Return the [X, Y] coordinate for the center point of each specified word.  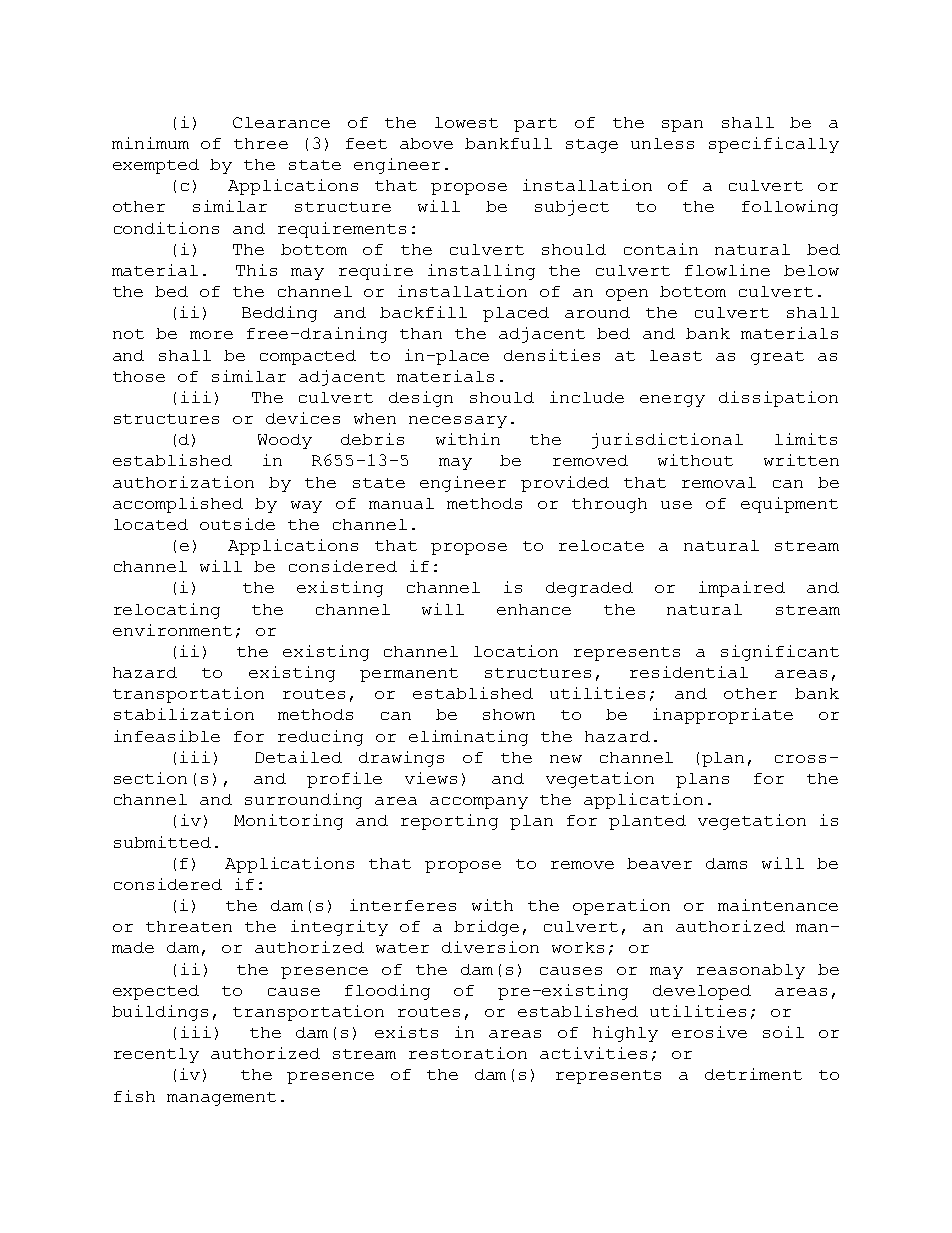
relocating [167, 611]
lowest [466, 122]
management [221, 1099]
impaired [742, 589]
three [261, 143]
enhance [534, 609]
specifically [774, 145]
